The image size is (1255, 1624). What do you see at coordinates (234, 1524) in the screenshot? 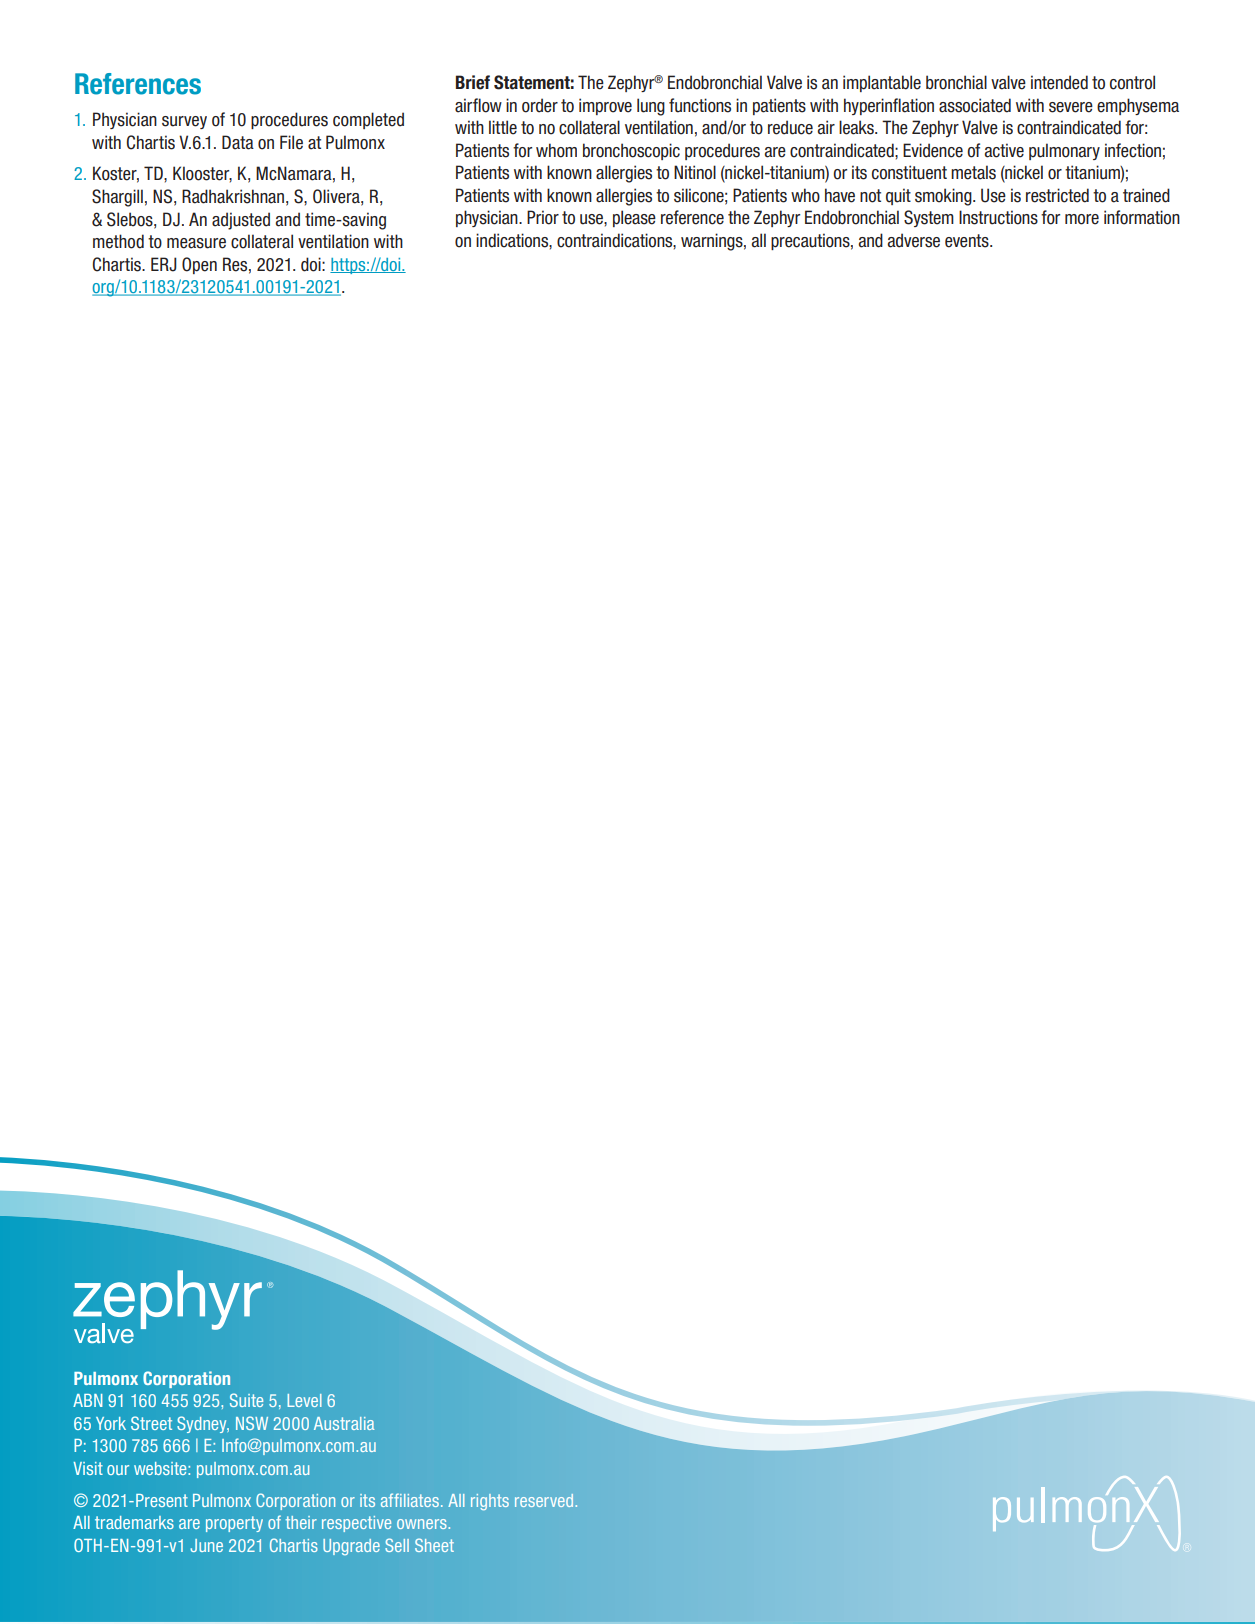
I see `property` at bounding box center [234, 1524].
